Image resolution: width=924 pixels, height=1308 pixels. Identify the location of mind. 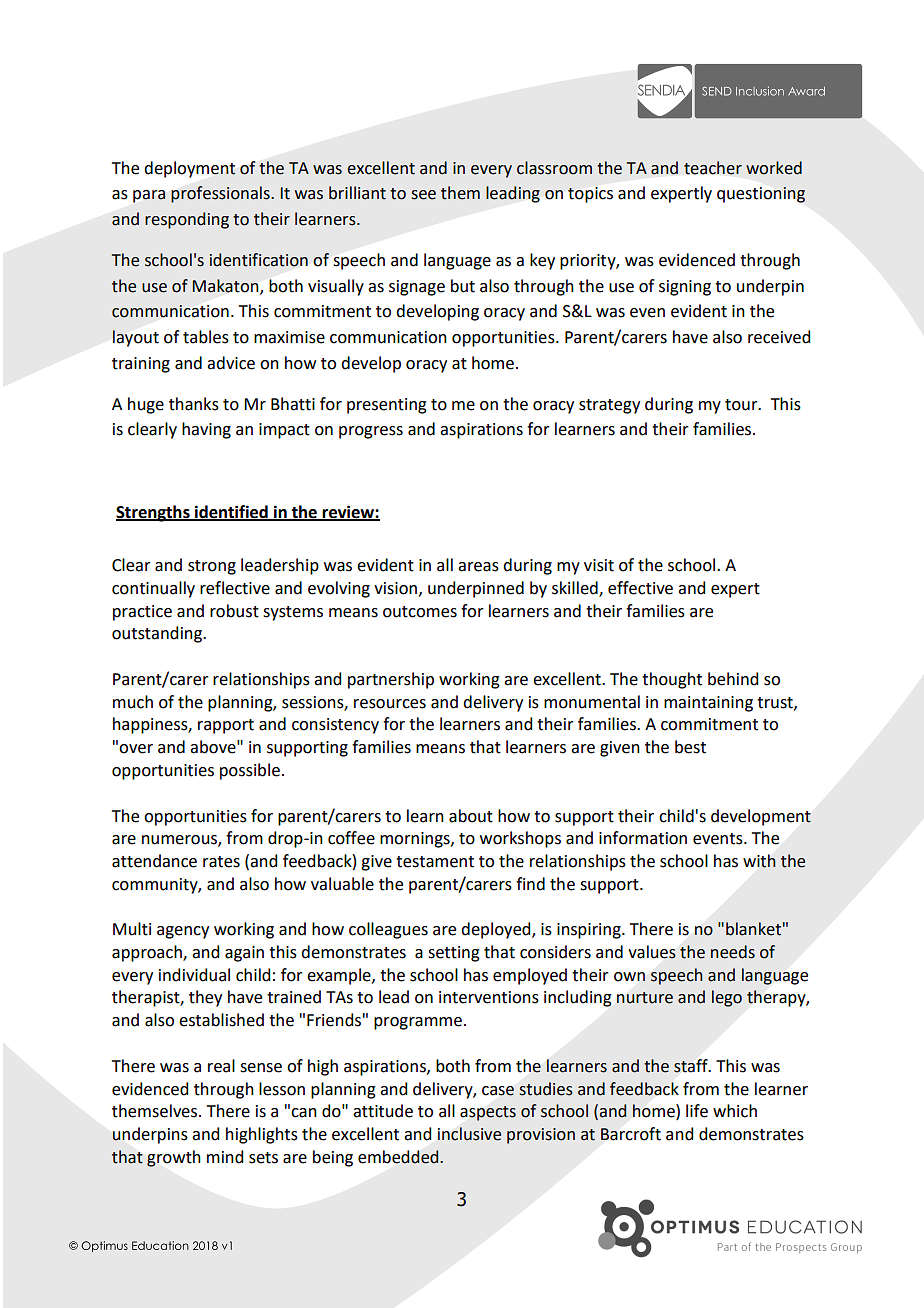
(225, 1157).
